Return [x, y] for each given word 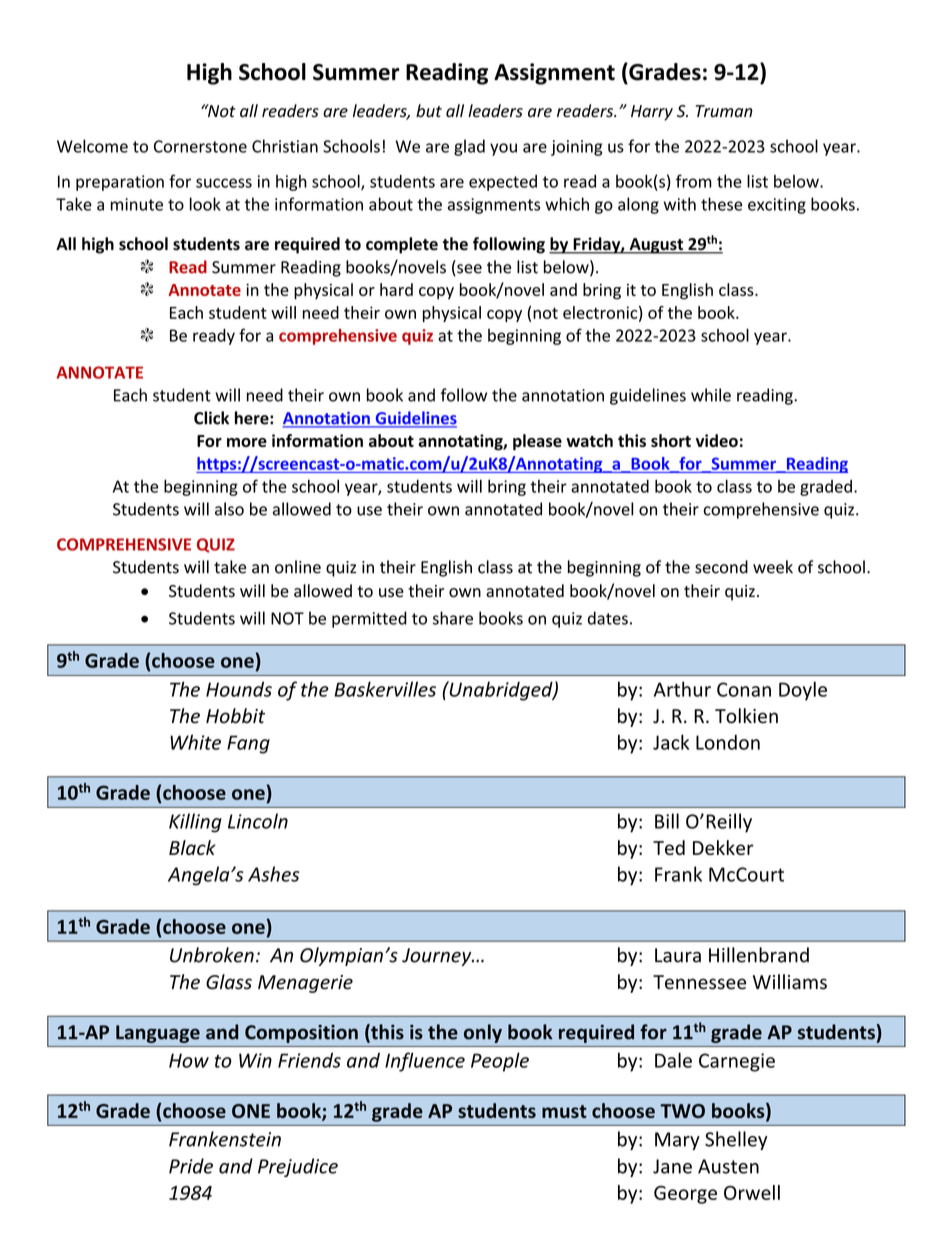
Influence [425, 1062]
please [537, 442]
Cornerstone [200, 146]
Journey [438, 957]
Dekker [723, 847]
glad [469, 147]
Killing [195, 823]
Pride [191, 1166]
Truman [724, 111]
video [717, 440]
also [229, 509]
